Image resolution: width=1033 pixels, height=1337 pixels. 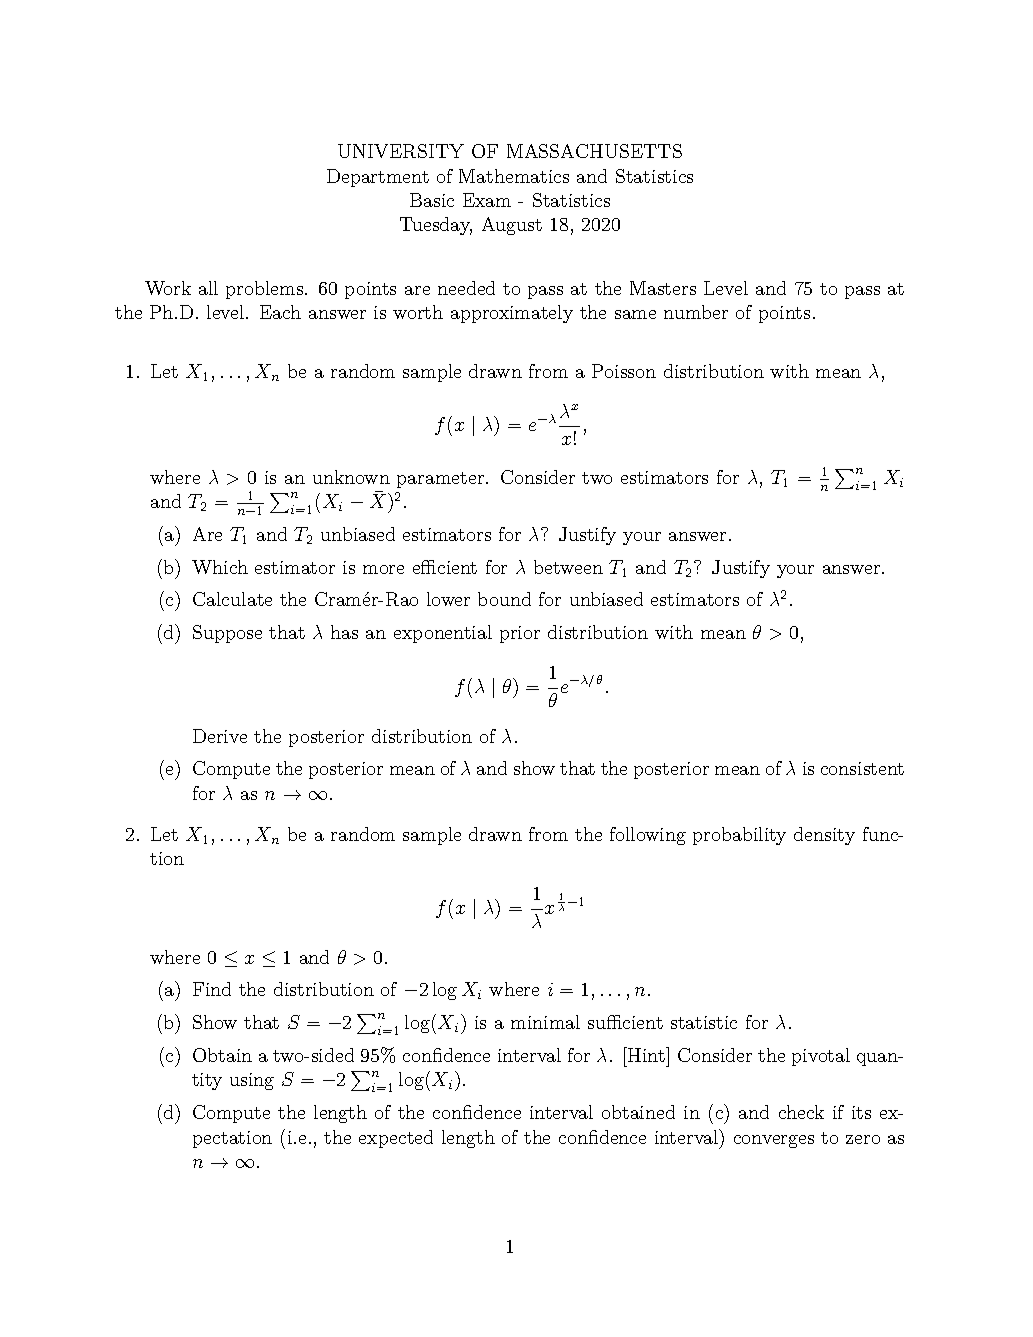 What do you see at coordinates (520, 634) in the document?
I see `prior` at bounding box center [520, 634].
